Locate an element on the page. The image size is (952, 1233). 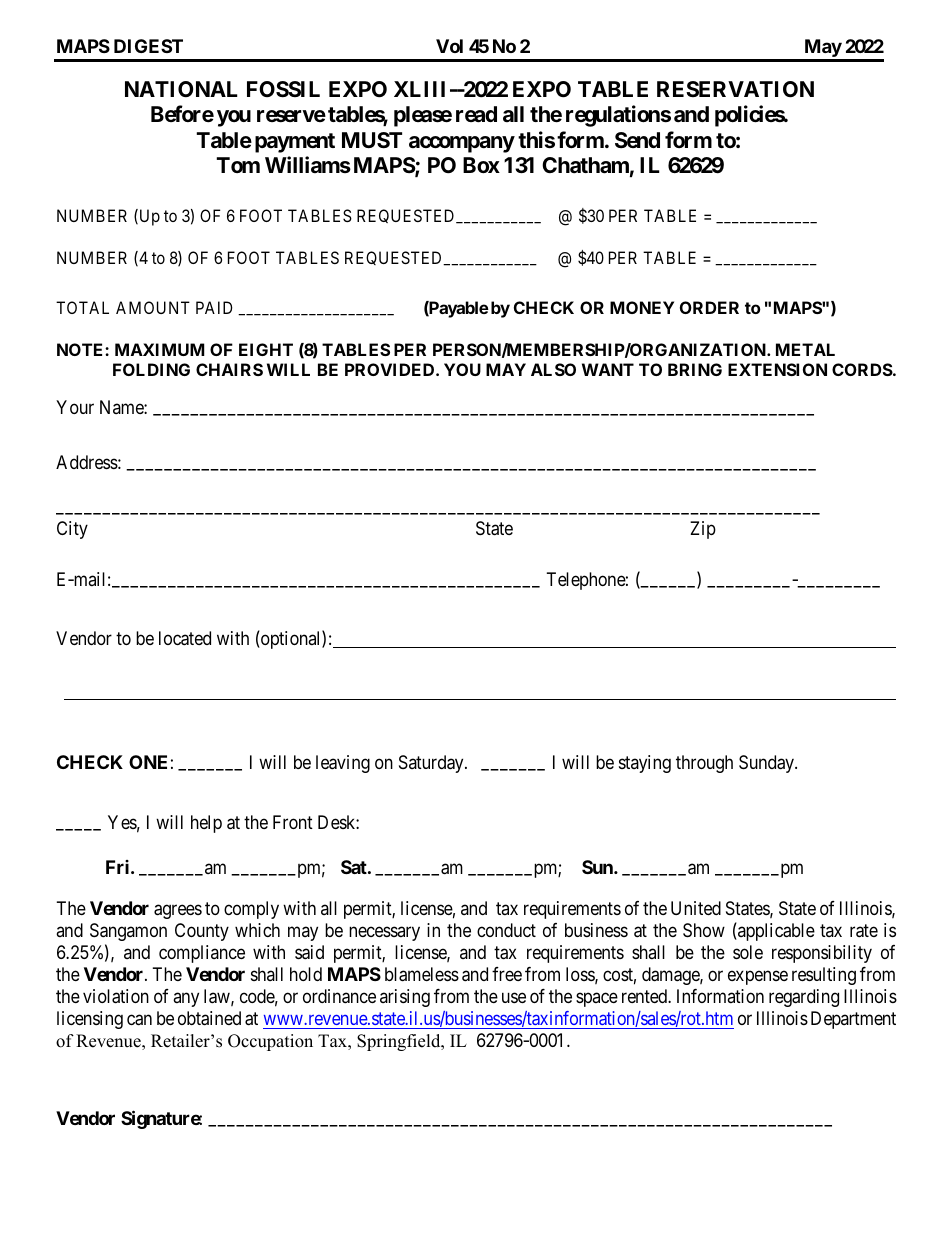
PROVIDED is located at coordinates (391, 369).
